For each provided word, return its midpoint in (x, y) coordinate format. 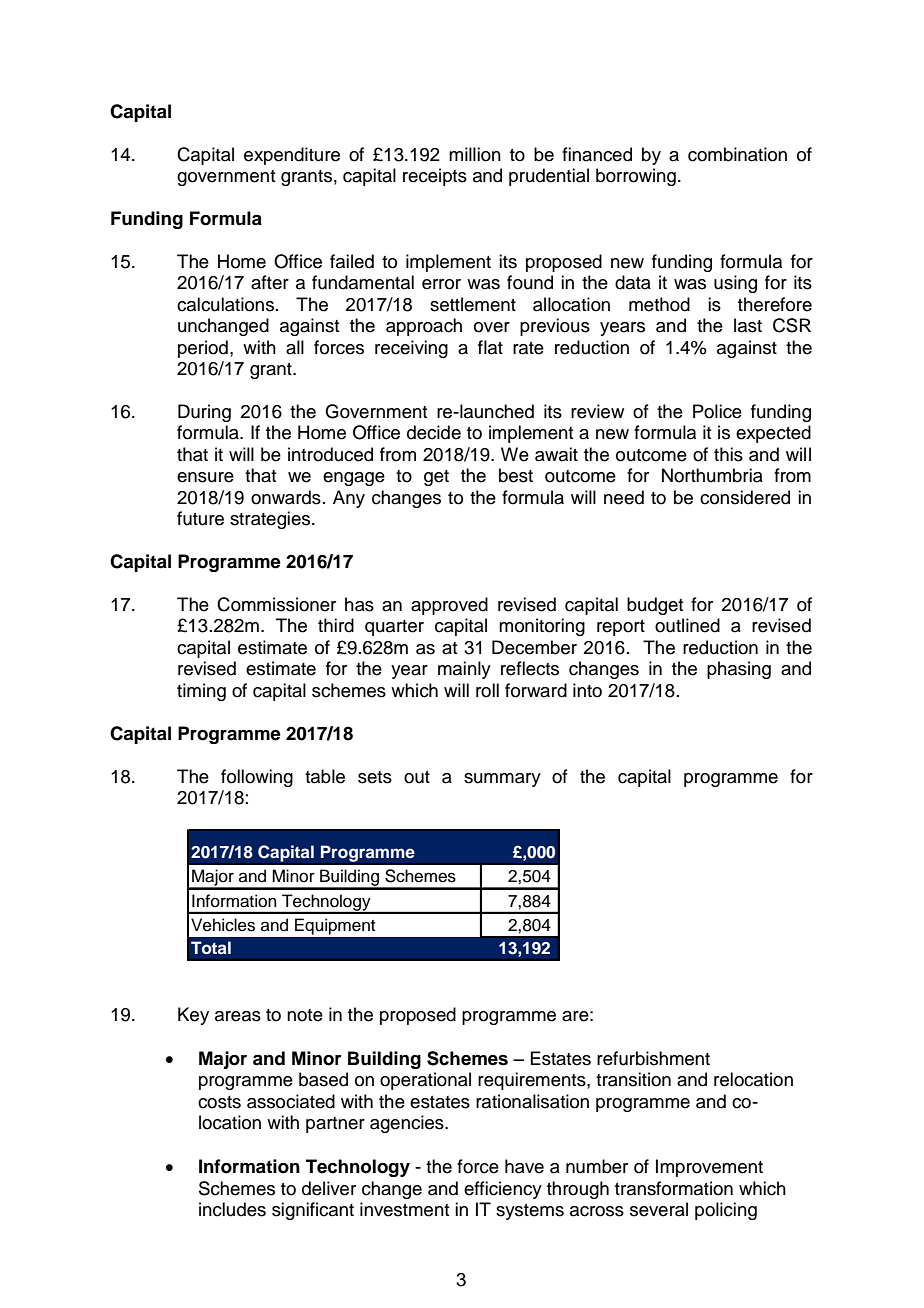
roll (487, 690)
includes (232, 1209)
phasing (739, 670)
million (475, 154)
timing (201, 692)
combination (737, 154)
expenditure (292, 156)
